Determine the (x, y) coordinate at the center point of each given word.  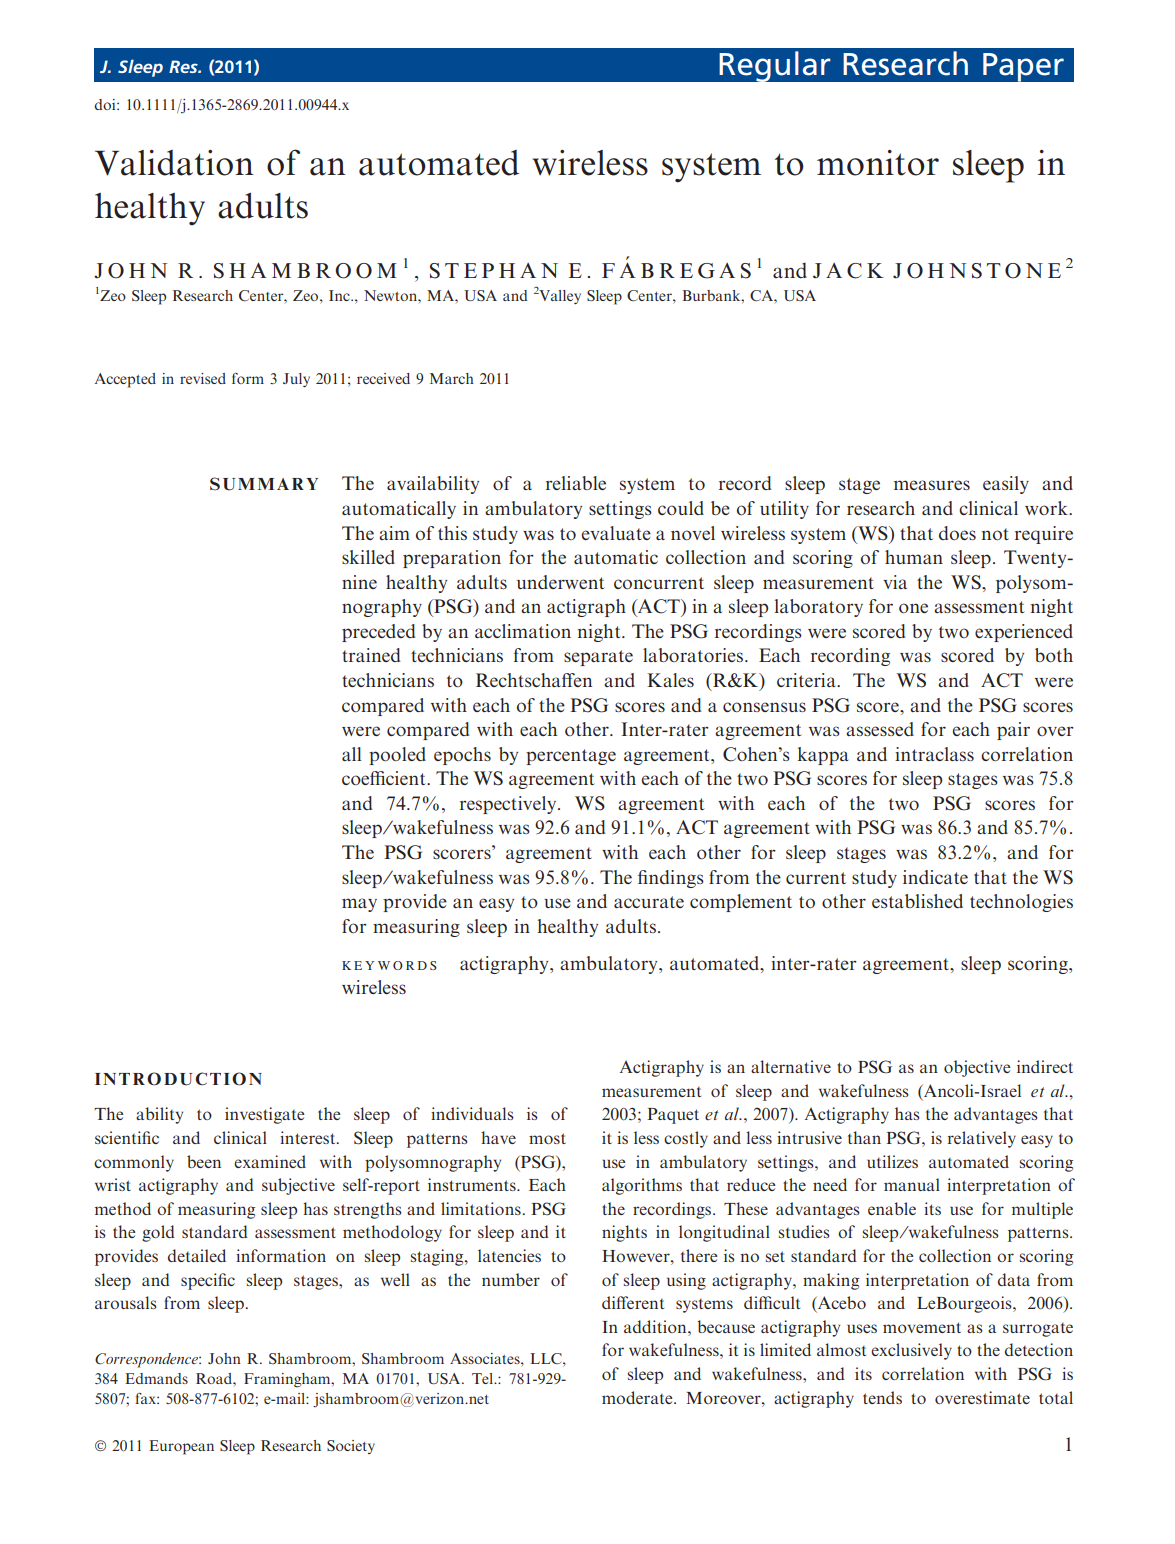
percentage (571, 757)
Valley (560, 297)
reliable (576, 483)
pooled (397, 756)
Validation (174, 163)
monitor (878, 163)
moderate (638, 1397)
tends (882, 1397)
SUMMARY (264, 484)
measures (932, 485)
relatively (982, 1139)
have (498, 1137)
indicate (935, 877)
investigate (264, 1115)
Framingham (288, 1380)
